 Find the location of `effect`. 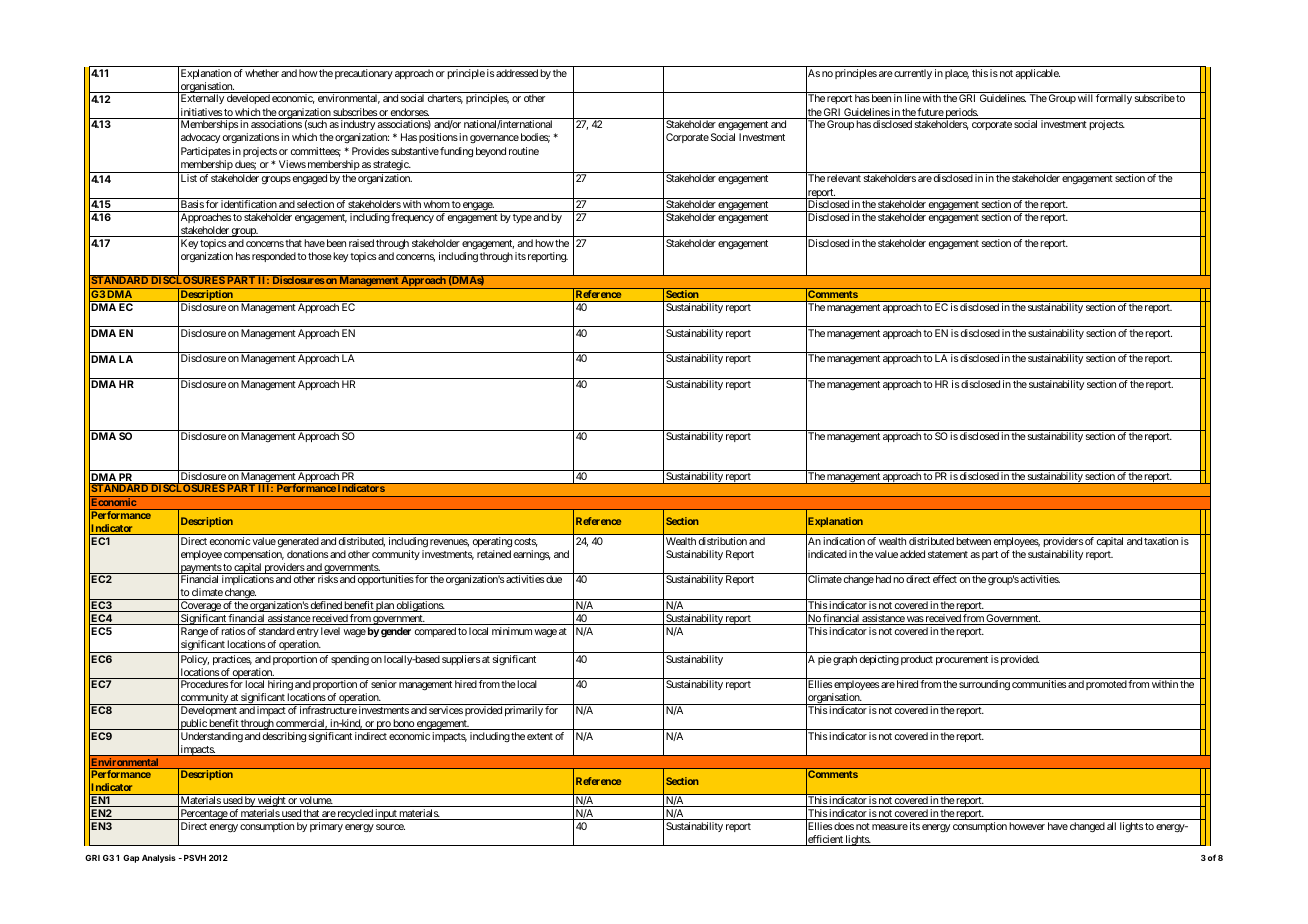

effect is located at coordinates (945, 579).
